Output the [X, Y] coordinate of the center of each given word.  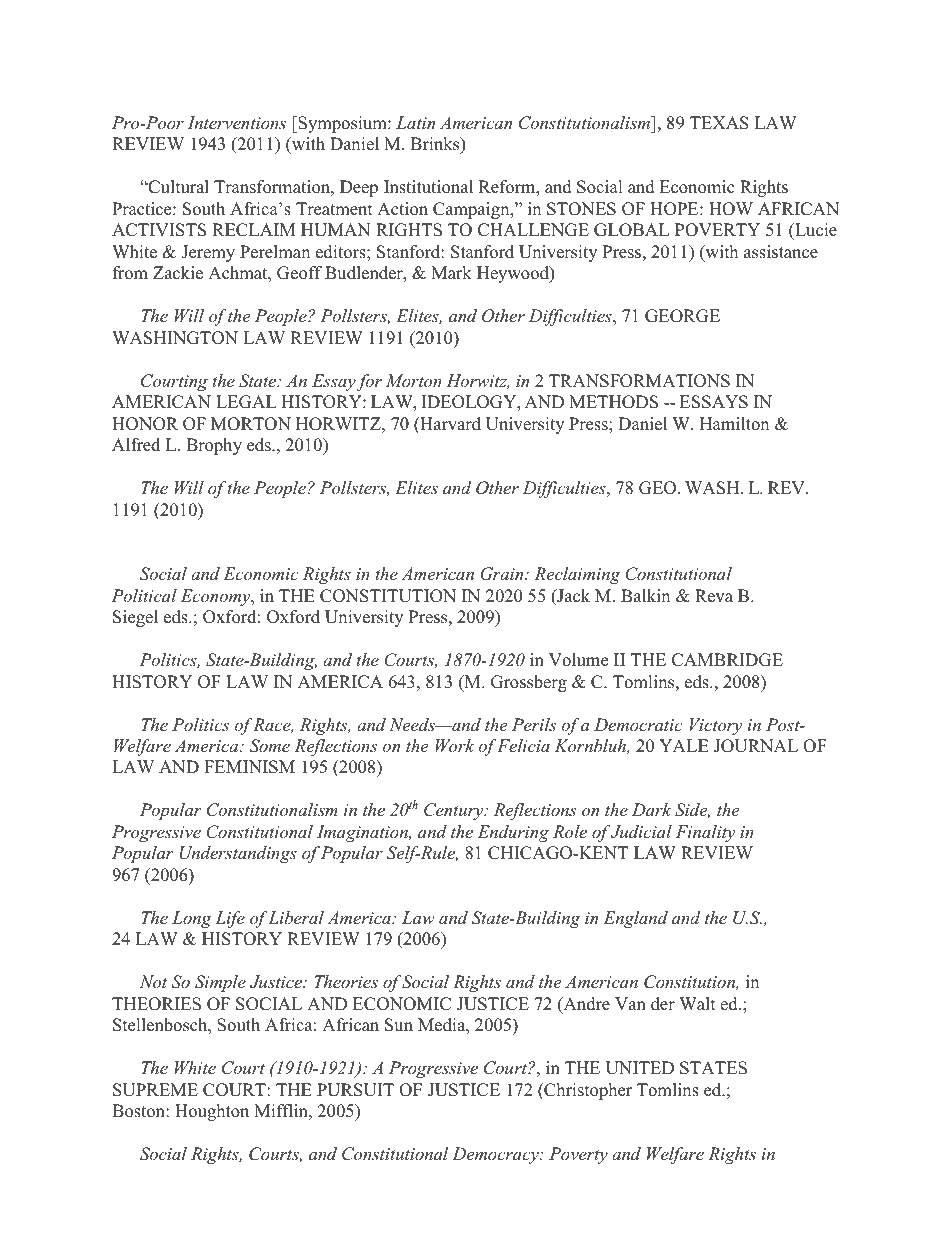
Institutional [428, 187]
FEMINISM [249, 767]
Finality [705, 833]
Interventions [237, 122]
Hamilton [734, 424]
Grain [503, 574]
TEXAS [719, 123]
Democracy [496, 1155]
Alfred [136, 445]
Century [455, 811]
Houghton [212, 1112]
